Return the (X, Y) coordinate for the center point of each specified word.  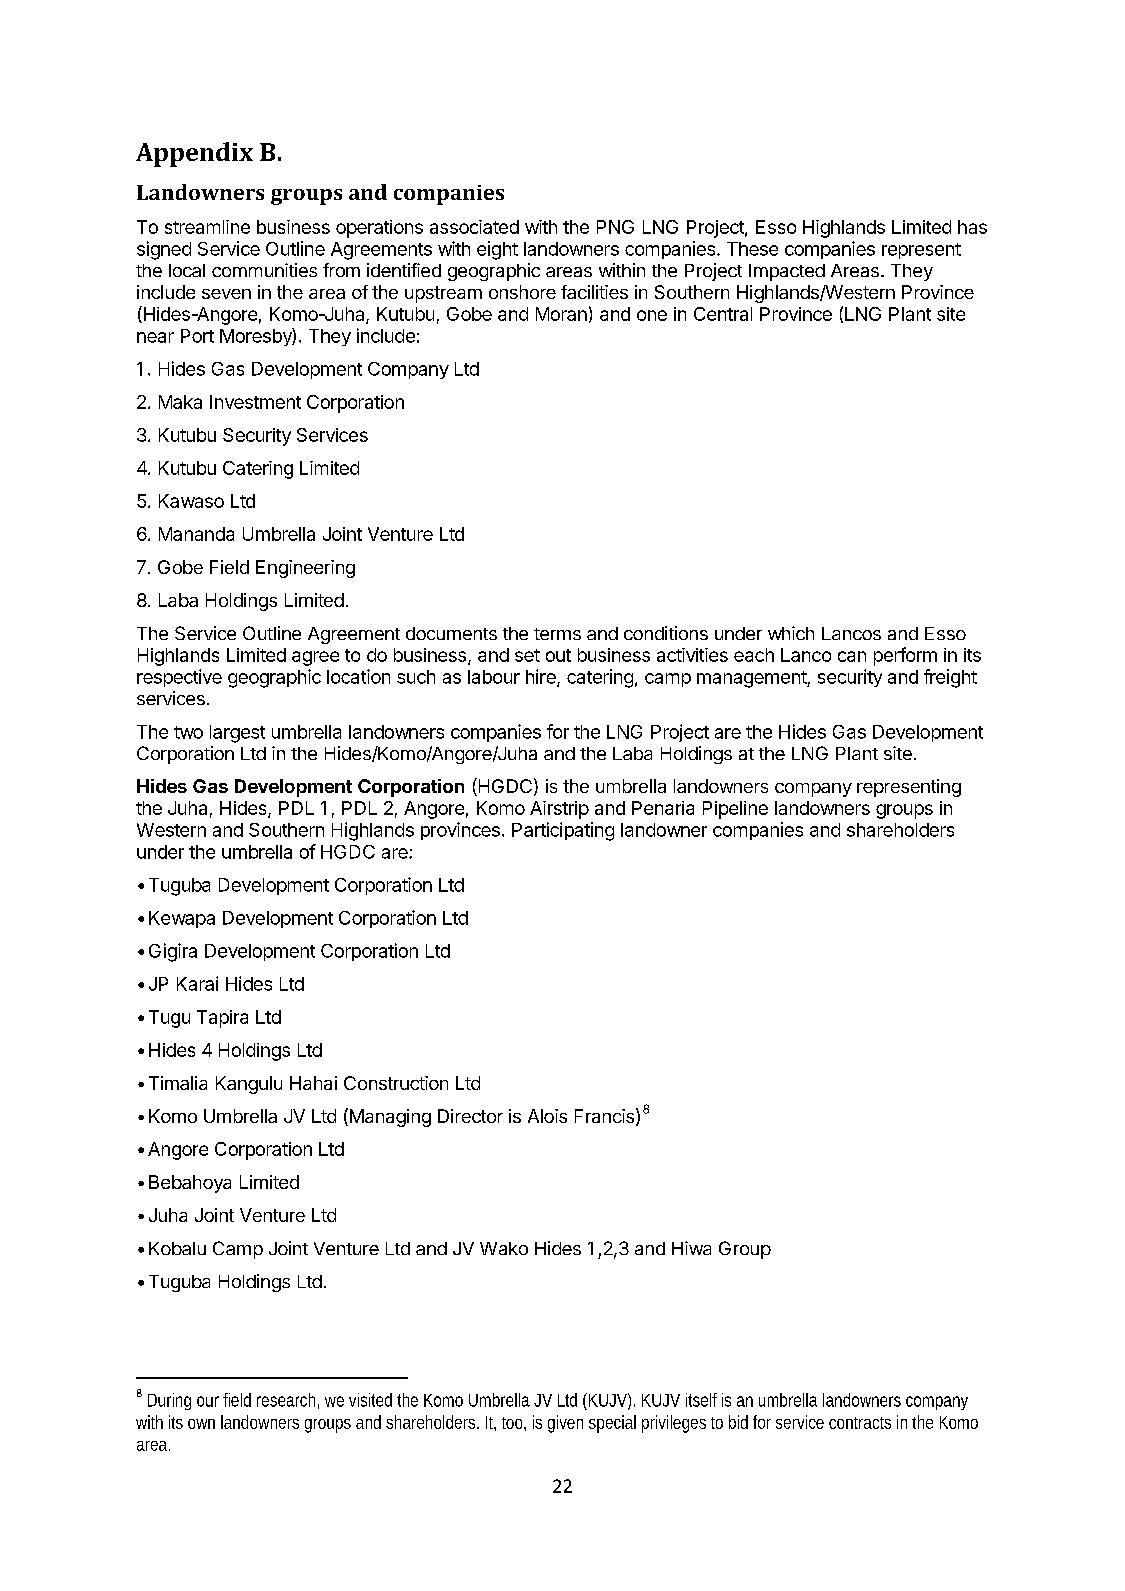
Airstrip (559, 810)
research (288, 1401)
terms (557, 634)
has (972, 227)
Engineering (305, 569)
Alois (547, 1116)
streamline (207, 227)
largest (237, 734)
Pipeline (735, 810)
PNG (615, 227)
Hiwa (691, 1248)
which (791, 633)
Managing (389, 1117)
